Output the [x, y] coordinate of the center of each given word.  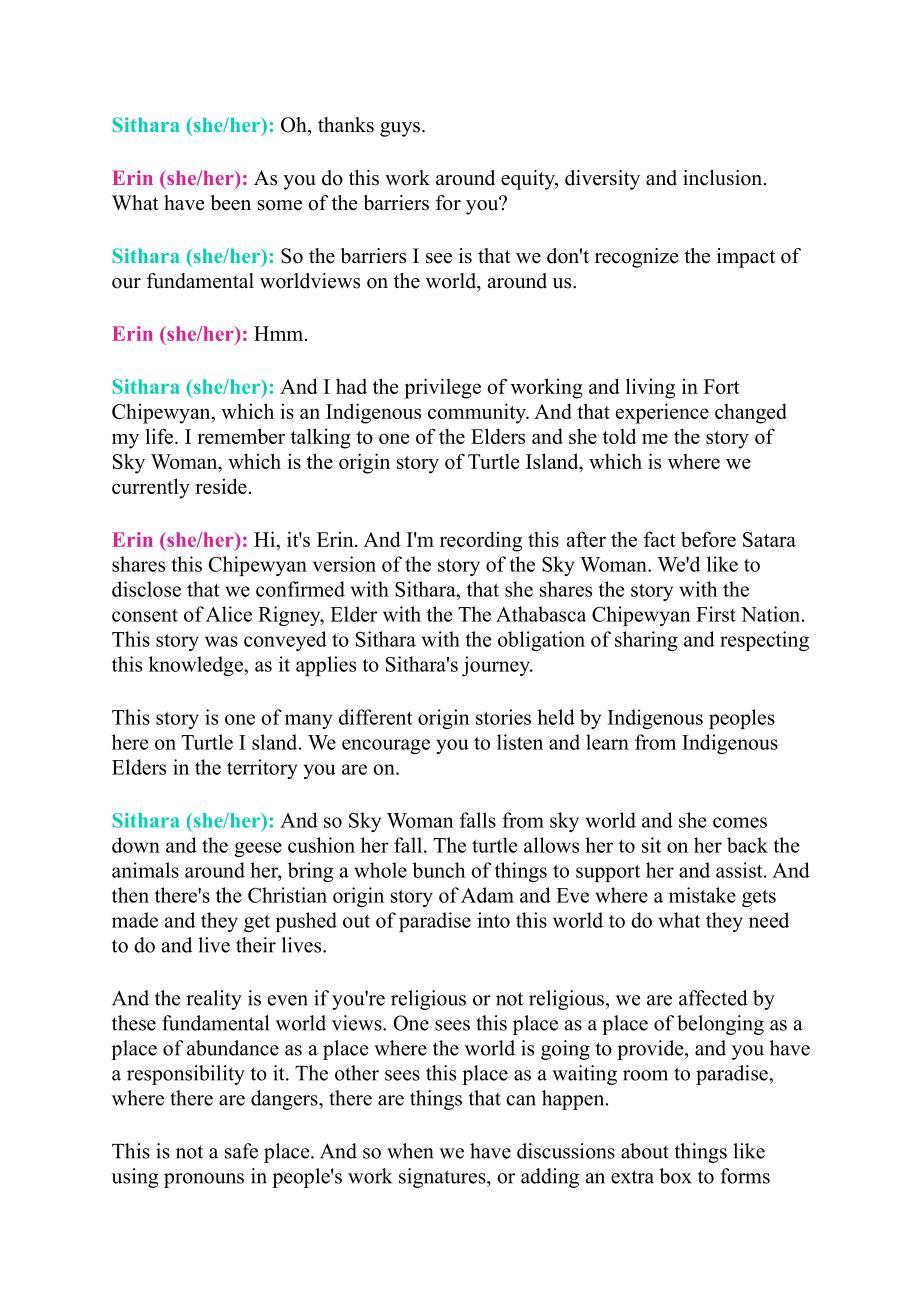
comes [740, 822]
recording [481, 541]
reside [221, 486]
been [230, 203]
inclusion [724, 178]
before [708, 539]
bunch [438, 870]
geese [258, 849]
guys [400, 129]
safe [241, 1151]
